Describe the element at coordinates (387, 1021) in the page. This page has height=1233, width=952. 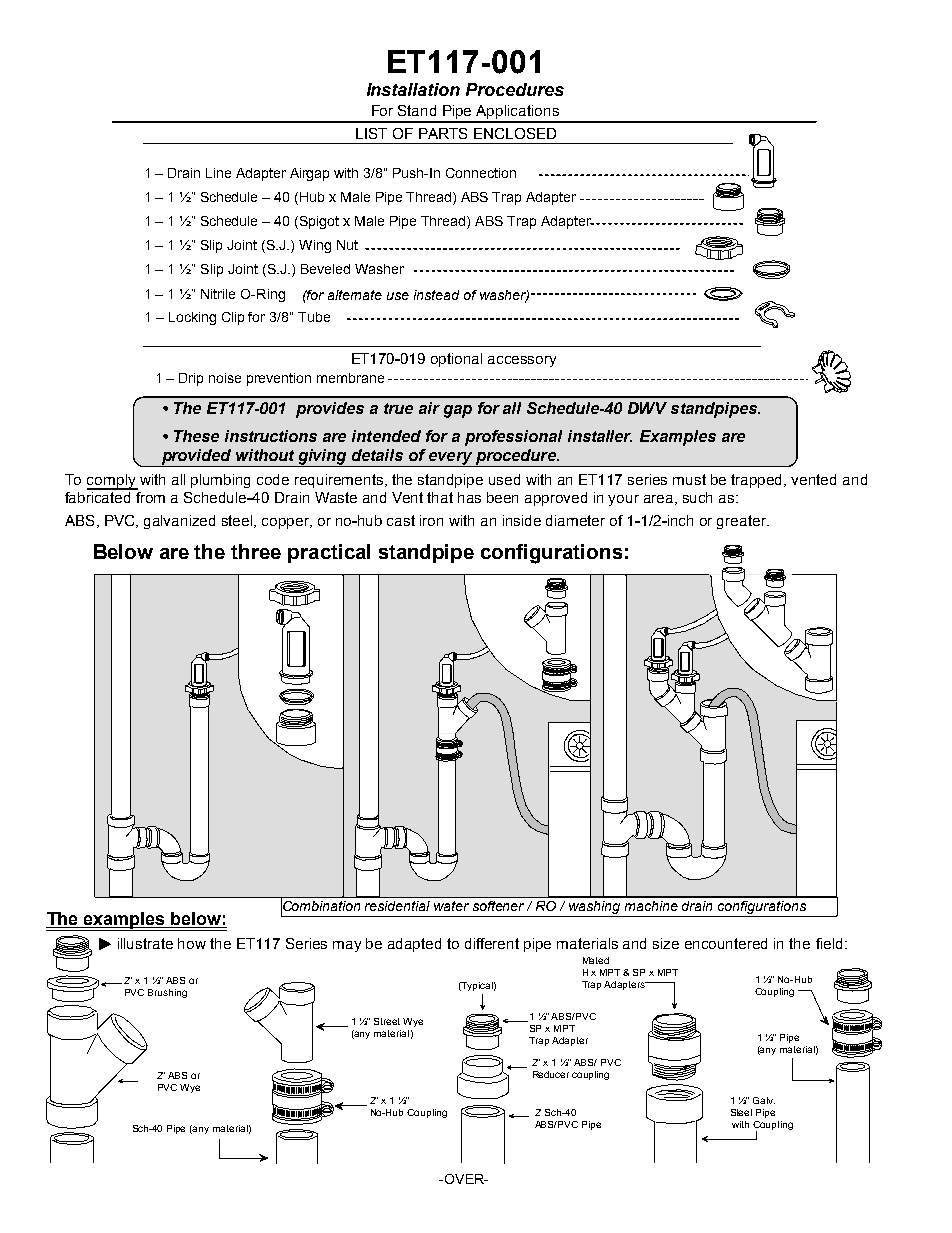
I see `Street` at that location.
